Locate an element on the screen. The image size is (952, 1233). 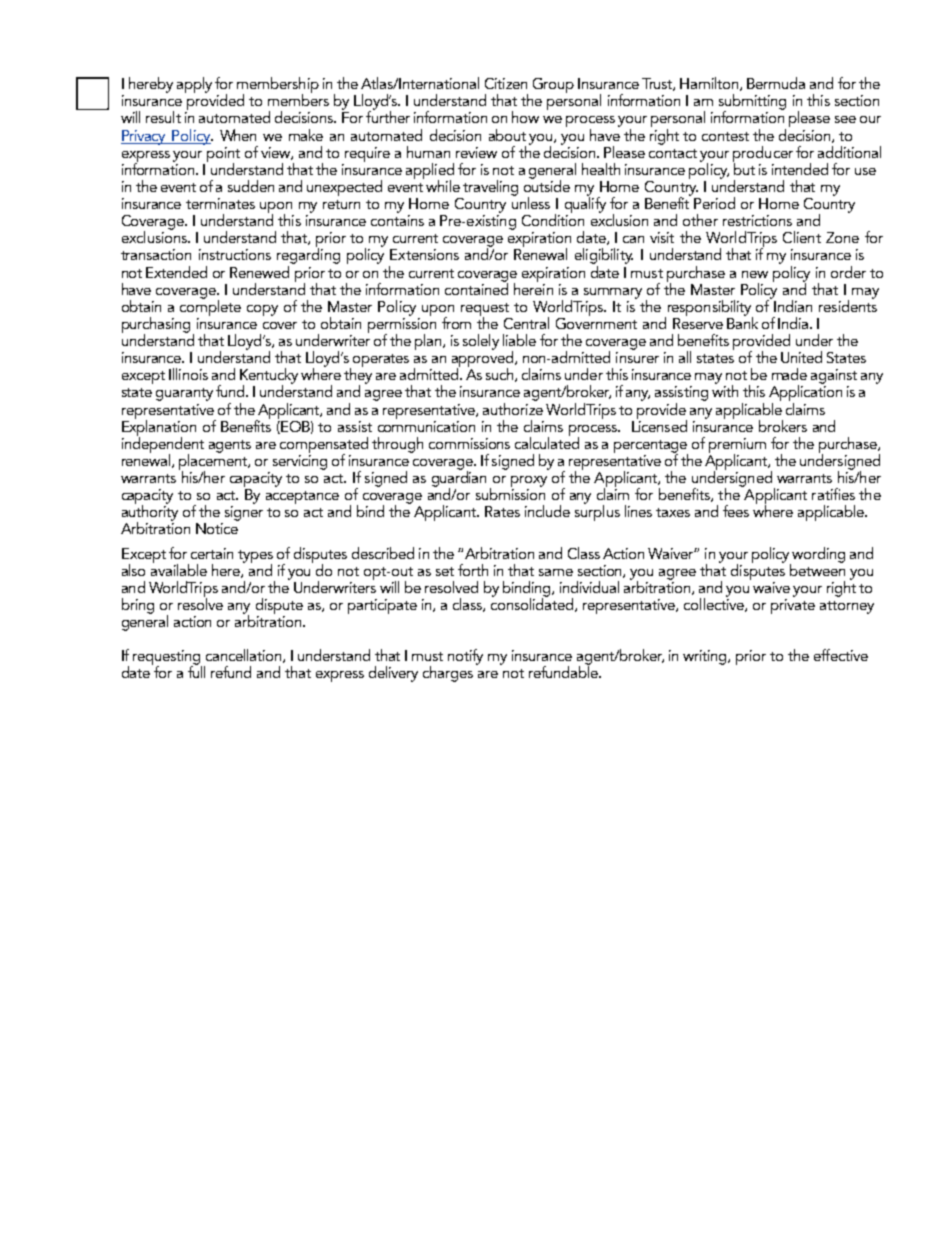
Condition is located at coordinates (553, 219).
